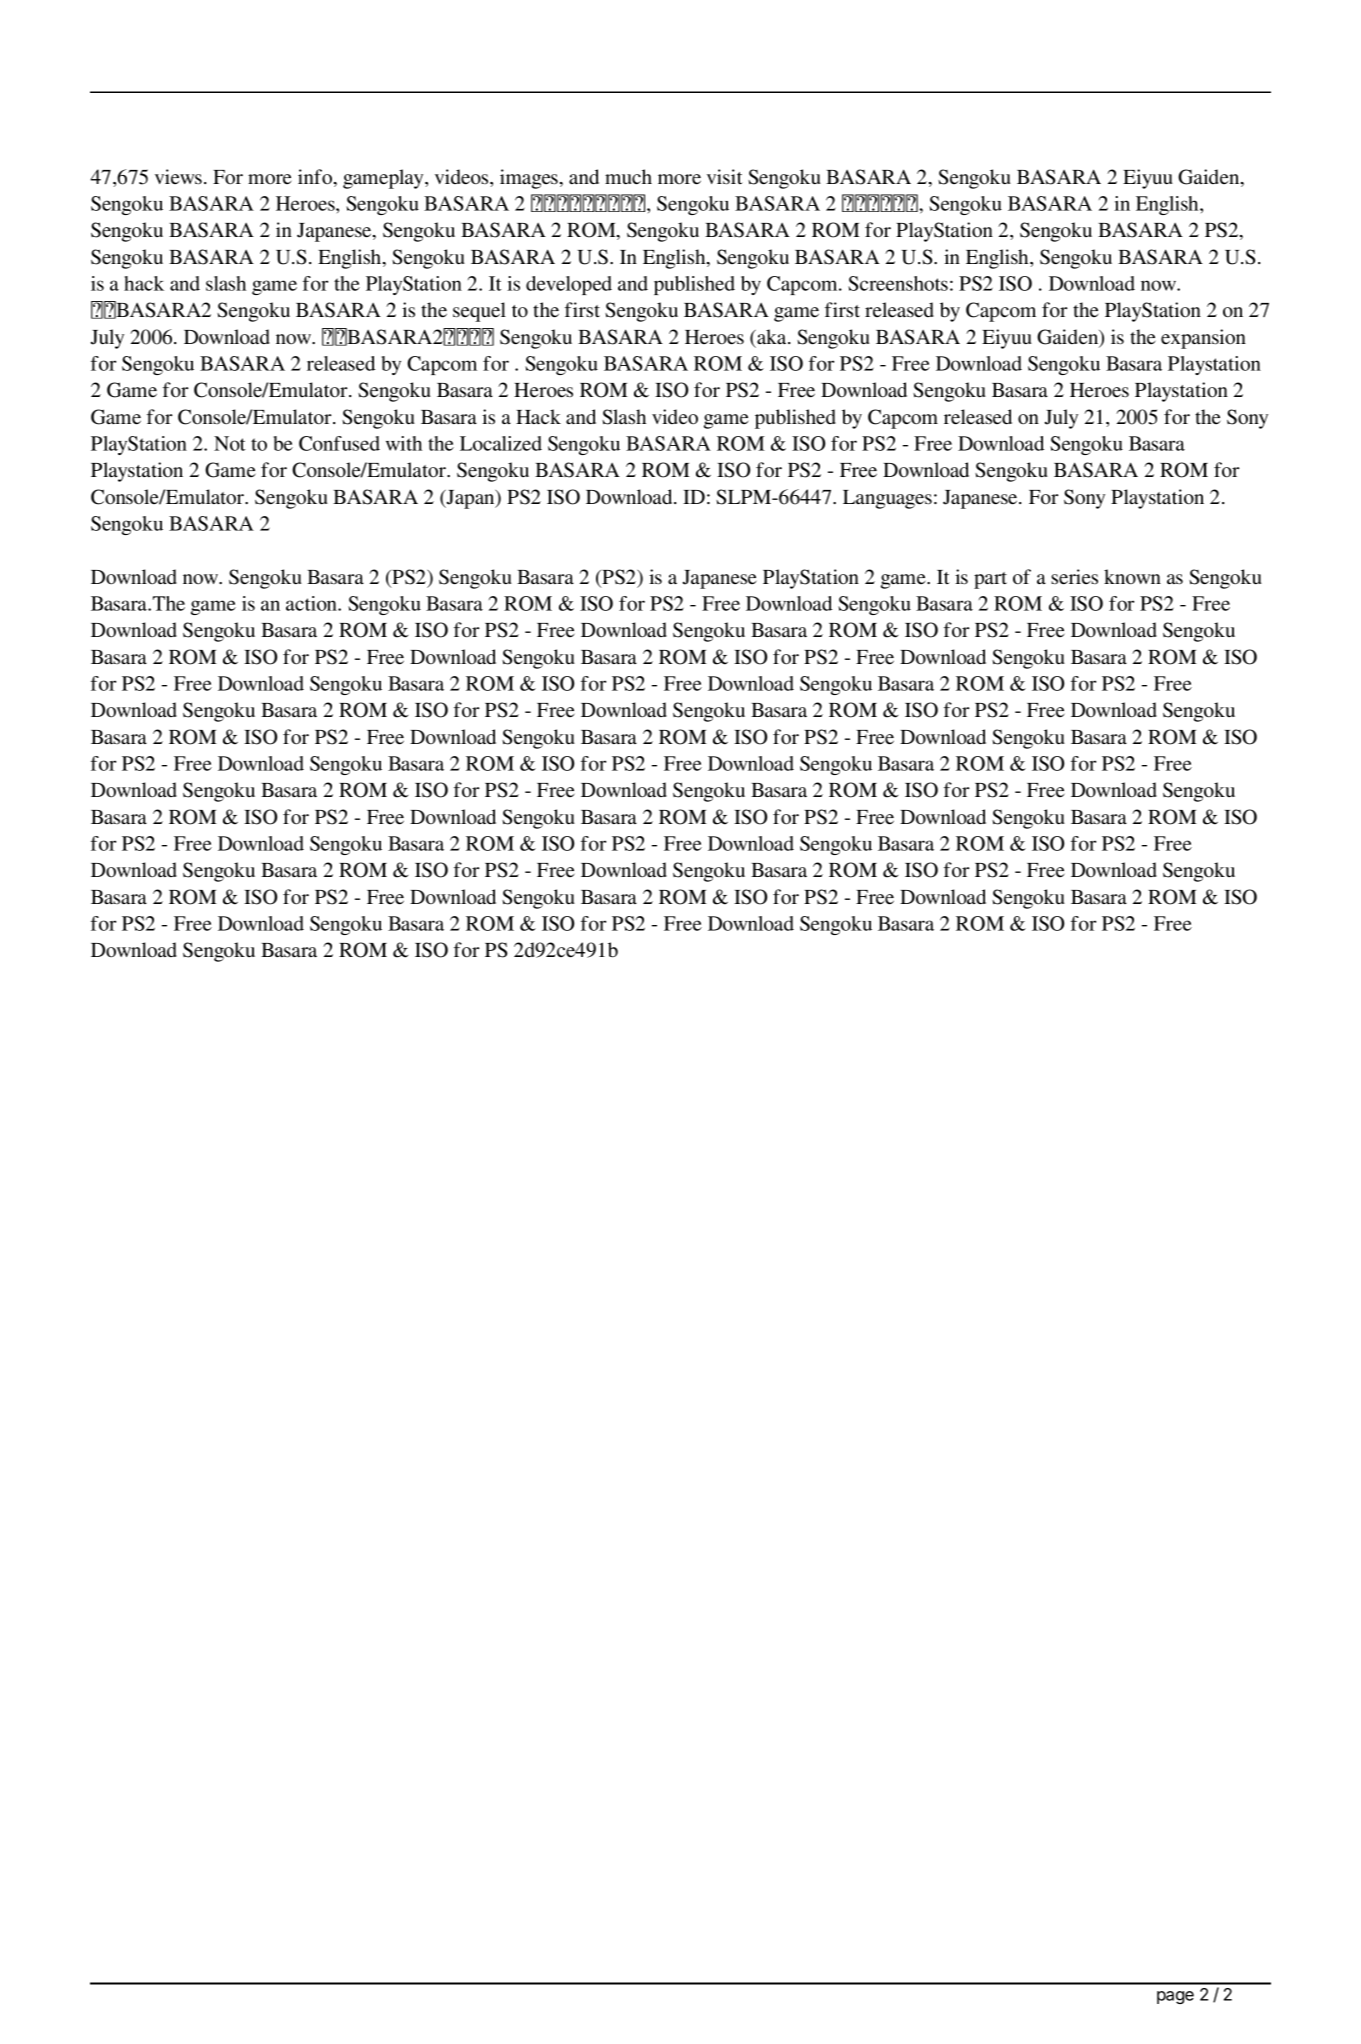 Image resolution: width=1361 pixels, height=2044 pixels. What do you see at coordinates (725, 177) in the screenshot?
I see `visit` at bounding box center [725, 177].
